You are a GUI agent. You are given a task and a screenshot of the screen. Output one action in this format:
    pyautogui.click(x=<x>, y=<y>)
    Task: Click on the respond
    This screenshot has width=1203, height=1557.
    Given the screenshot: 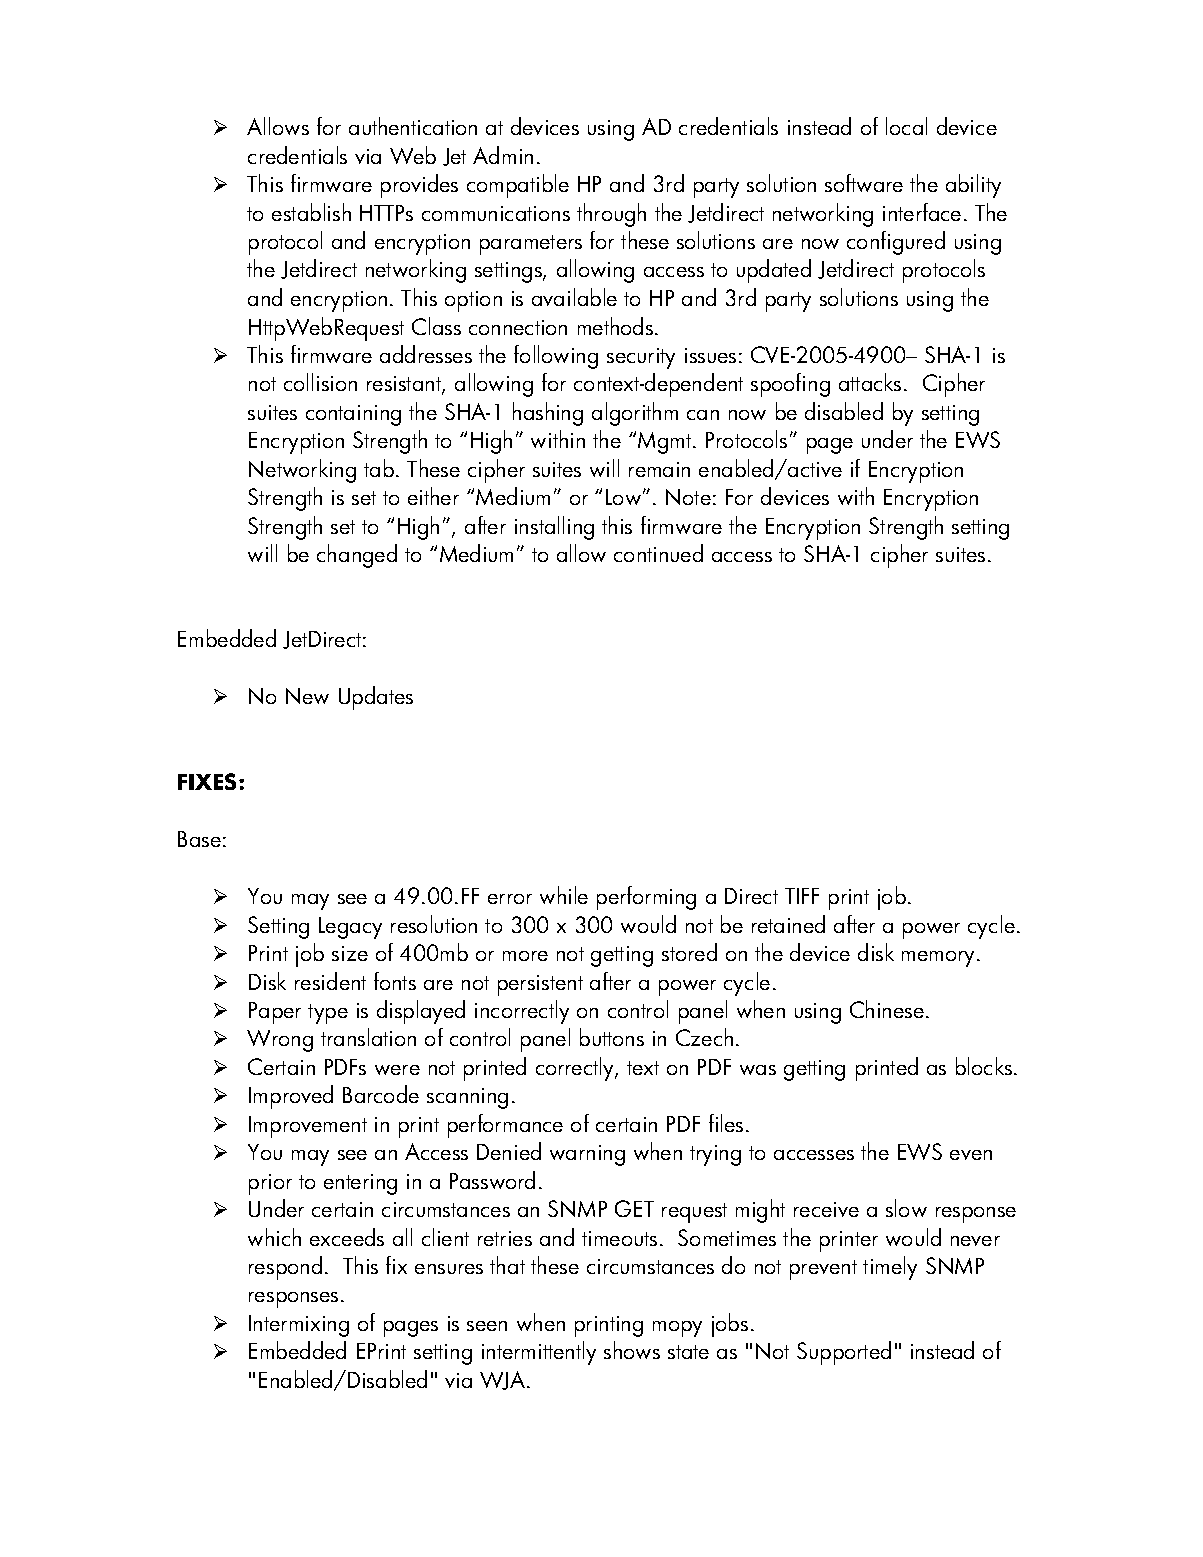 What is the action you would take?
    pyautogui.click(x=285, y=1268)
